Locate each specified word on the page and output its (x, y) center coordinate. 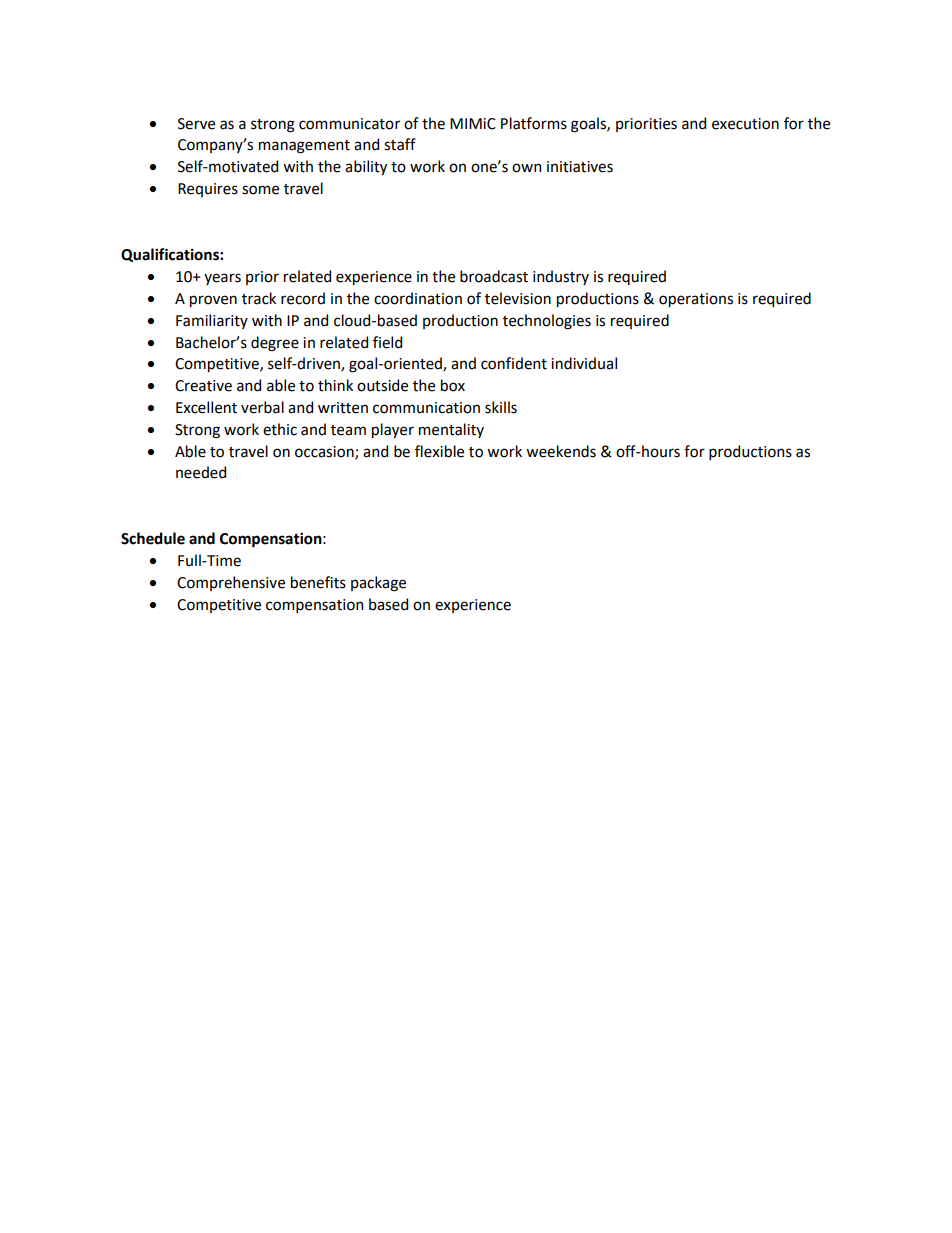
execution (745, 124)
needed (201, 472)
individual (584, 363)
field (387, 342)
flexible (439, 451)
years (222, 279)
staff (400, 144)
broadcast (494, 276)
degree (275, 344)
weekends (561, 451)
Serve (196, 124)
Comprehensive (231, 583)
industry (561, 277)
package (378, 584)
